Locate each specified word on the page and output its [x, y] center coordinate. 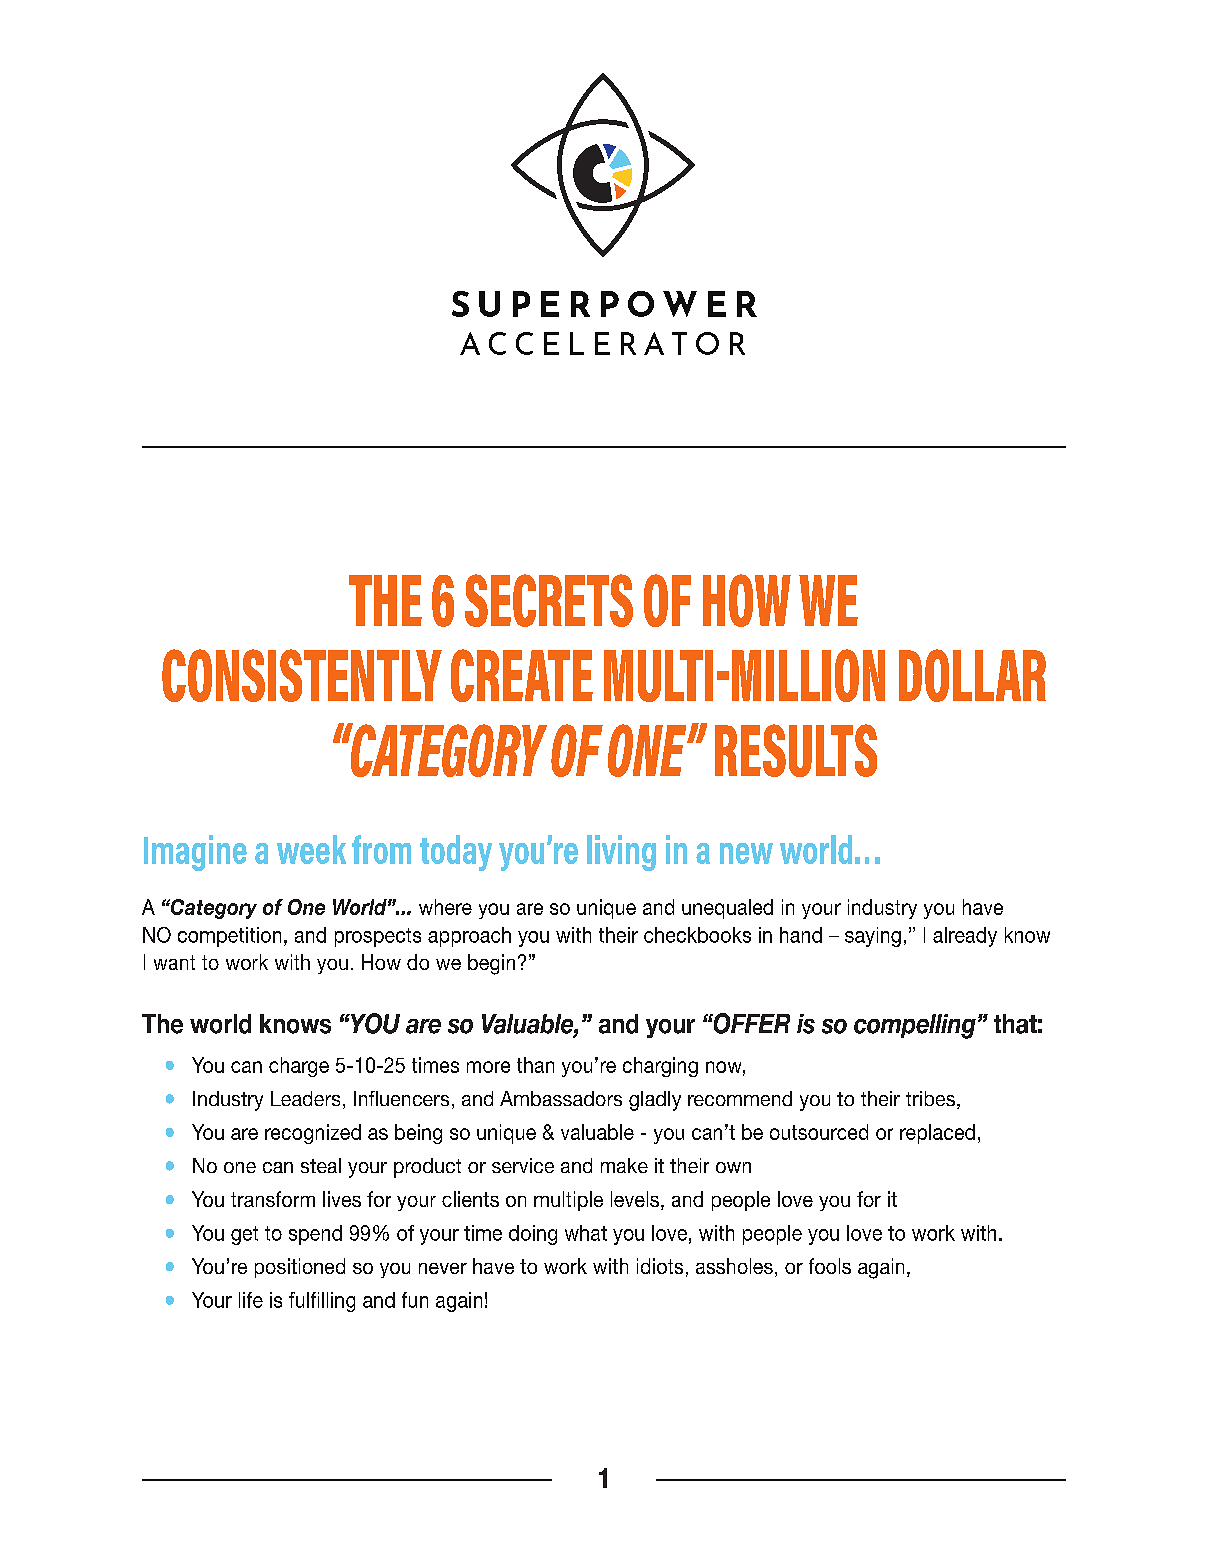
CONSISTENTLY [302, 675]
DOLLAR [972, 675]
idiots [660, 1266]
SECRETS [549, 600]
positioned [300, 1268]
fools [830, 1266]
